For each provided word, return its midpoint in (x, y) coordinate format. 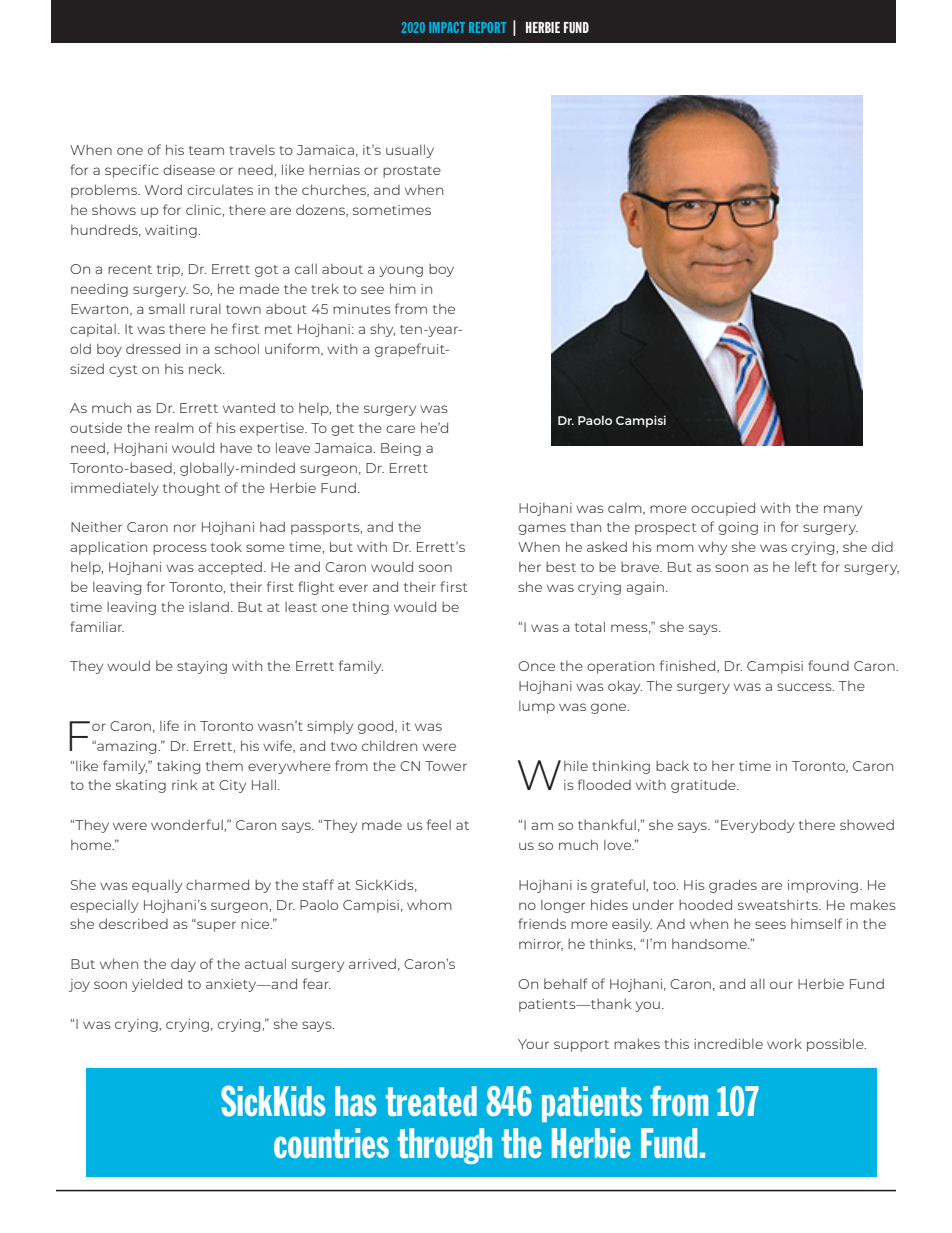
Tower (446, 766)
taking (178, 767)
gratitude (704, 786)
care (400, 429)
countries (331, 1143)
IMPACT (447, 27)
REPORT (487, 27)
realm (174, 428)
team (206, 150)
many (843, 510)
